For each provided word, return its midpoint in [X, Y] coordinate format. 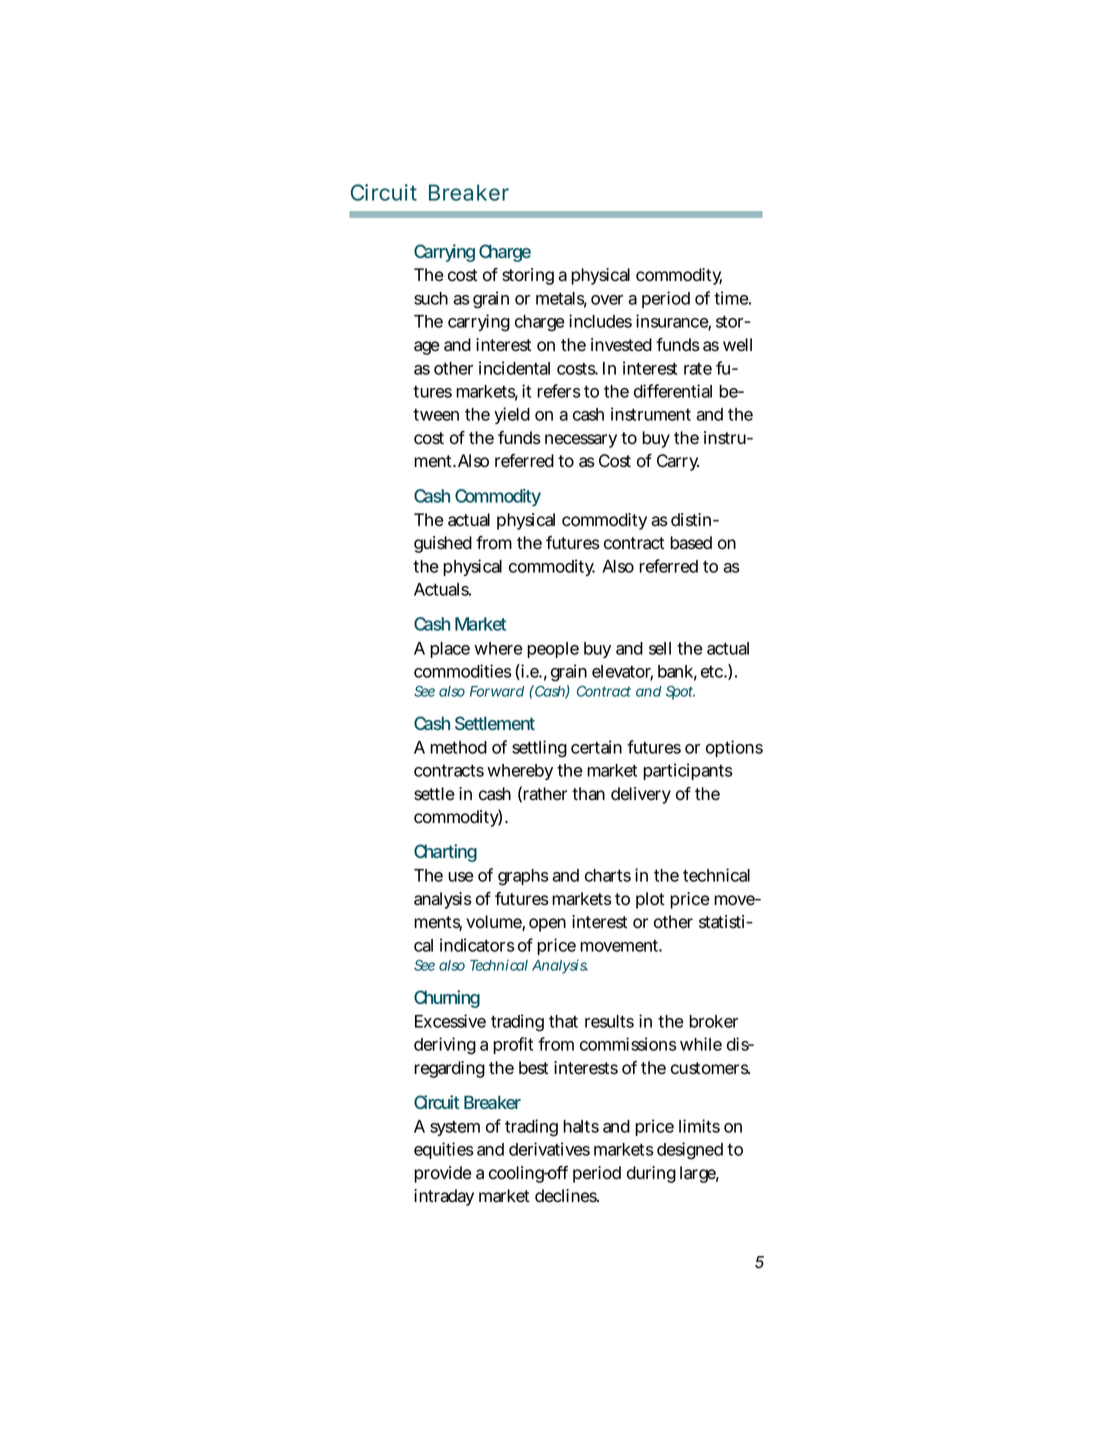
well [737, 345]
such [431, 298]
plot [650, 900]
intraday [444, 1197]
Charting [445, 853]
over [607, 300]
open [547, 925]
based [691, 543]
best [534, 1068]
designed [690, 1151]
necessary [581, 441]
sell [660, 648]
